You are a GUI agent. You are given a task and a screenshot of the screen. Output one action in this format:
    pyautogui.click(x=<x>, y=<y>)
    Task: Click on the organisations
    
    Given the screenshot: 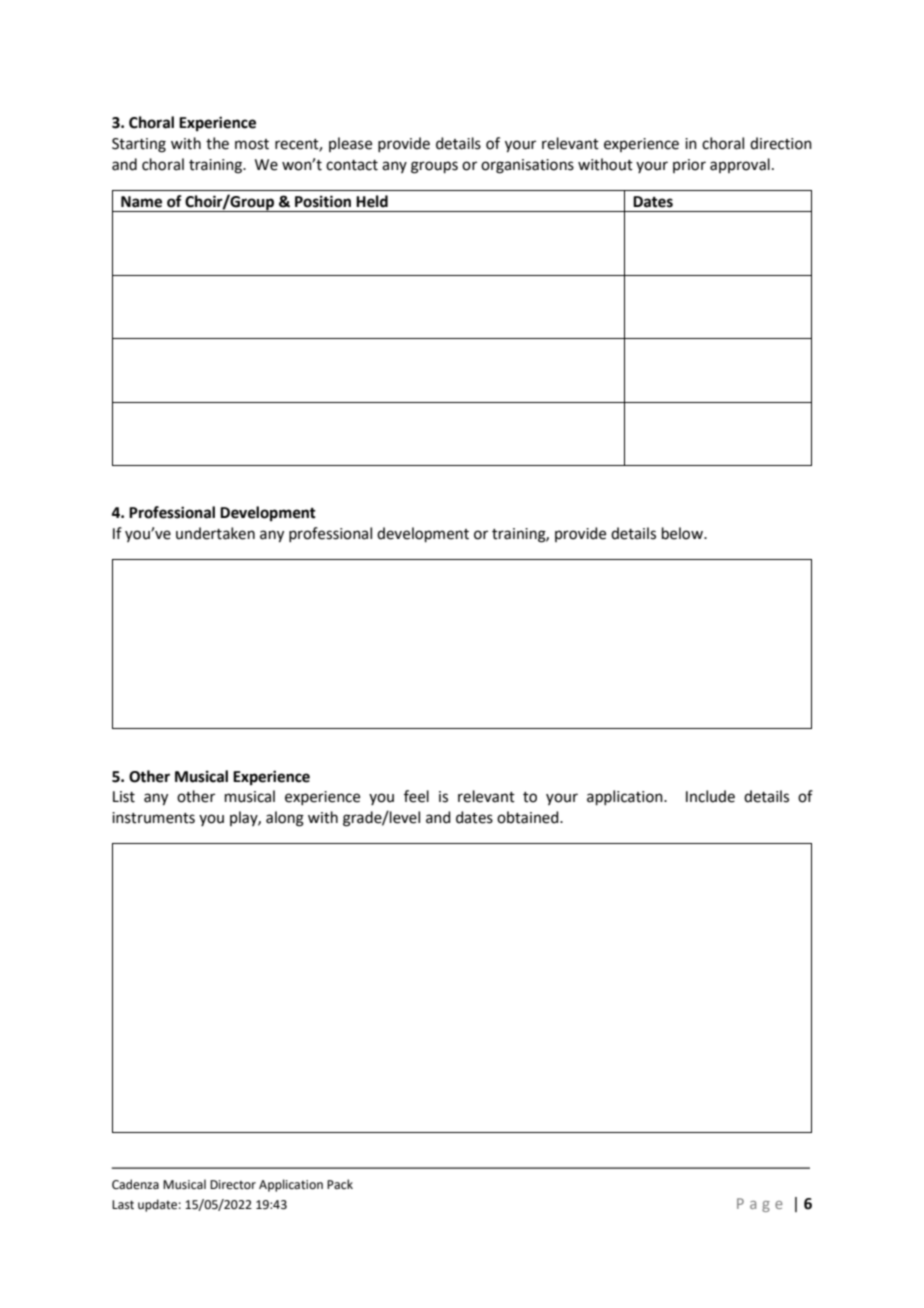 What is the action you would take?
    pyautogui.click(x=527, y=166)
